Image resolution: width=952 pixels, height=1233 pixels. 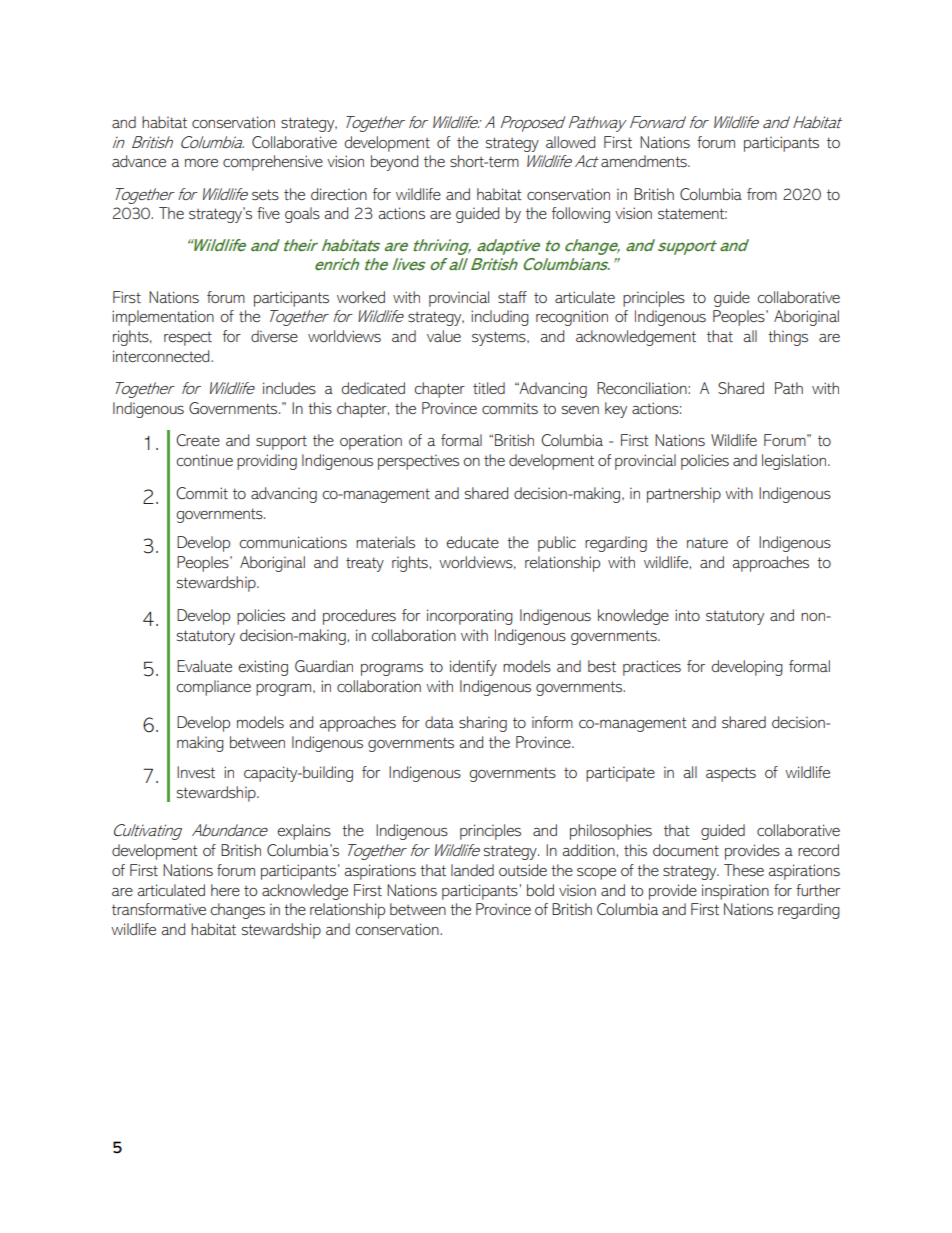 What do you see at coordinates (489, 388) in the document?
I see `titled` at bounding box center [489, 388].
